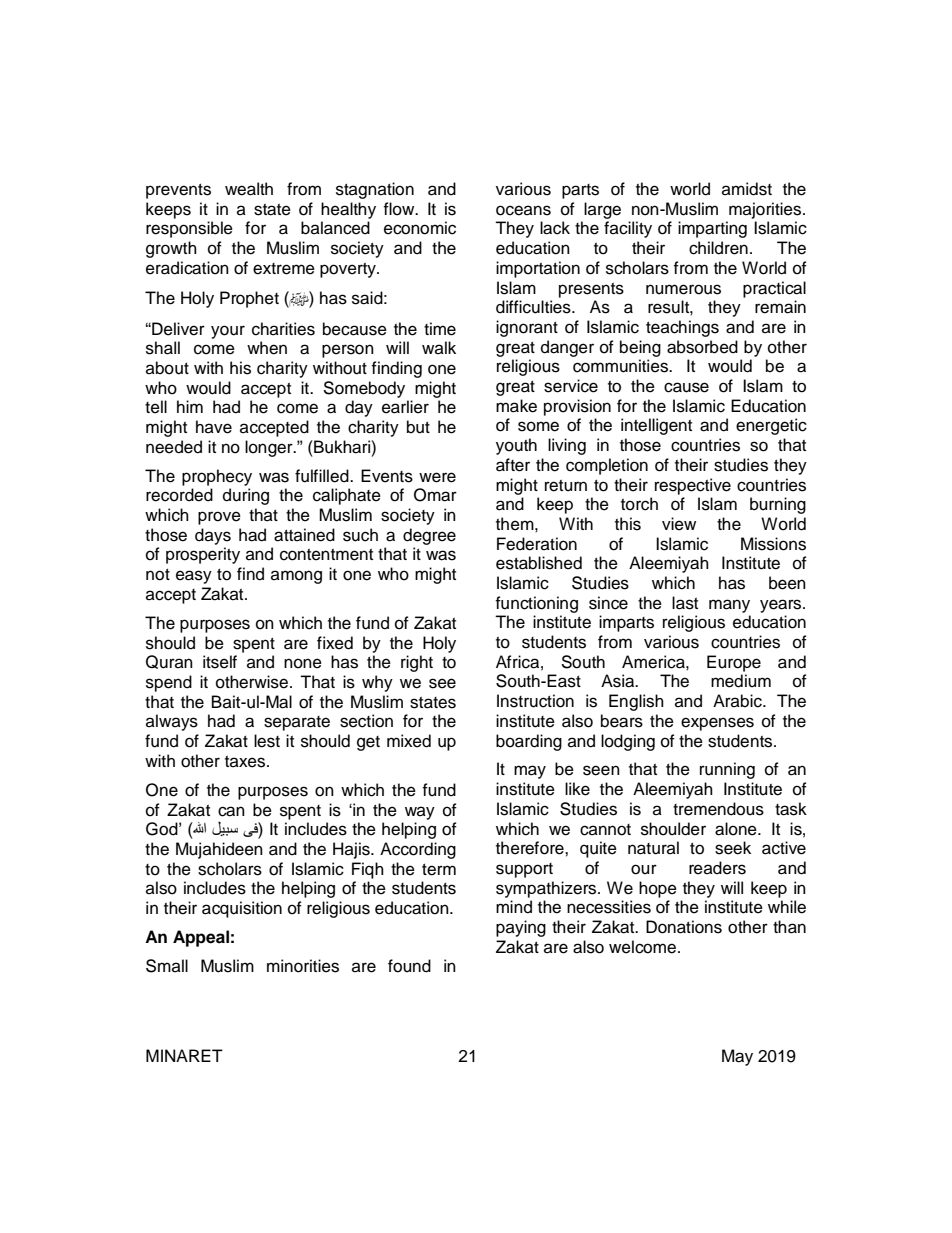 The image size is (952, 1233). Describe the element at coordinates (214, 427) in the screenshot. I see `have` at that location.
